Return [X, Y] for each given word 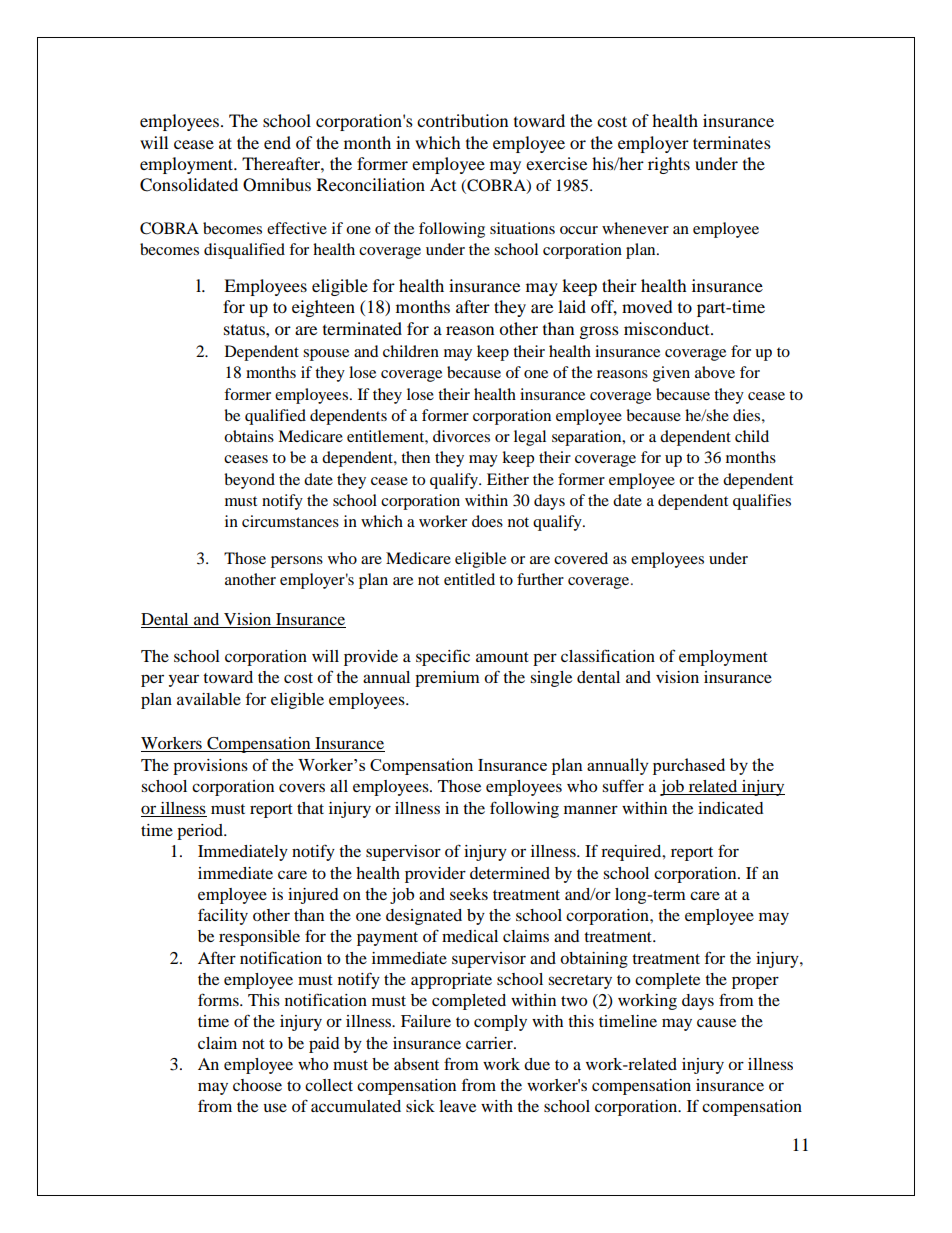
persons [297, 562]
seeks [469, 894]
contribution [462, 120]
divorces [461, 436]
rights [669, 165]
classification [608, 655]
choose [257, 1085]
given [671, 374]
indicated [731, 808]
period [201, 832]
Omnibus [277, 185]
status [245, 329]
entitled [469, 579]
